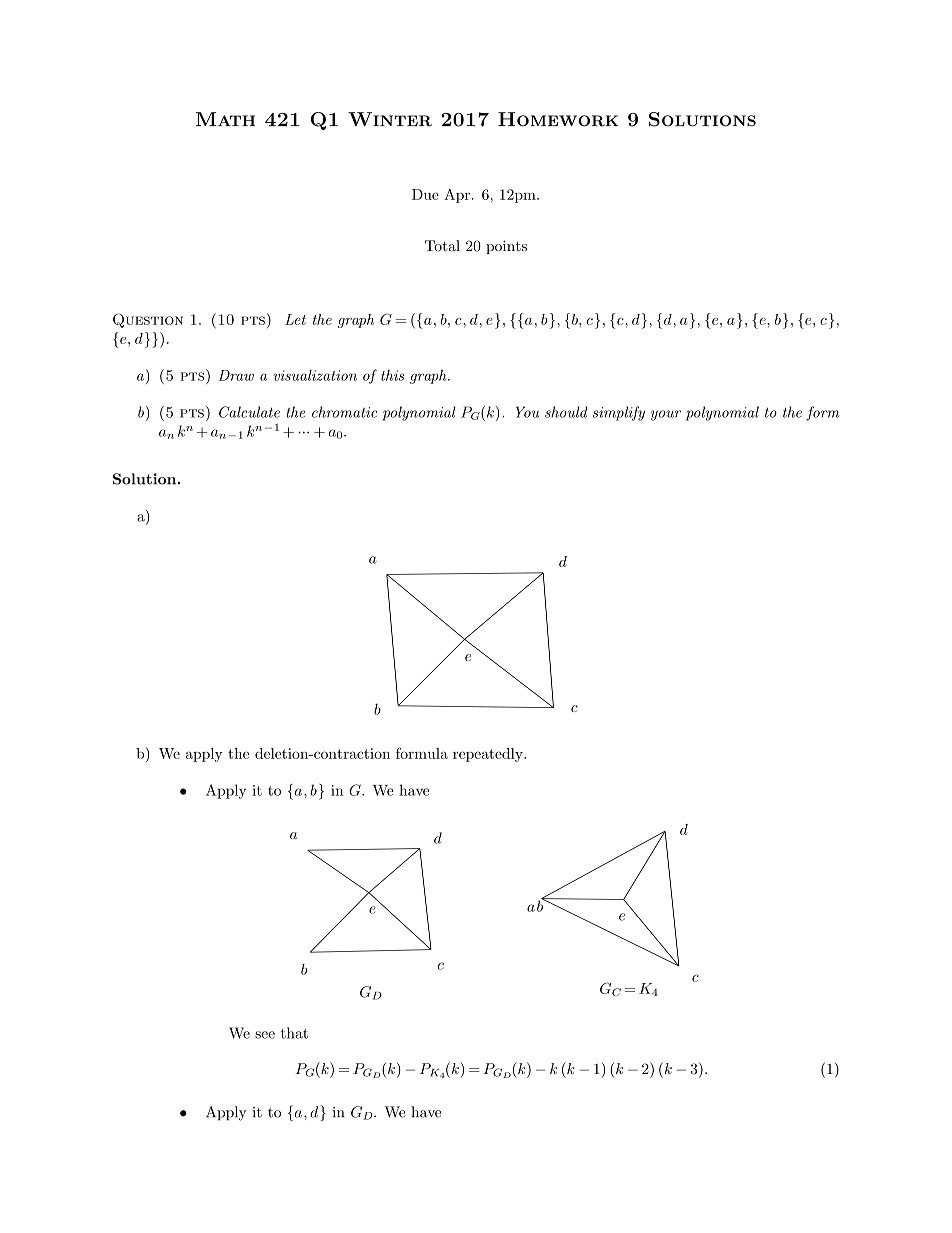 Image resolution: width=952 pixels, height=1233 pixels. Describe the element at coordinates (558, 119) in the document. I see `Homework` at that location.
